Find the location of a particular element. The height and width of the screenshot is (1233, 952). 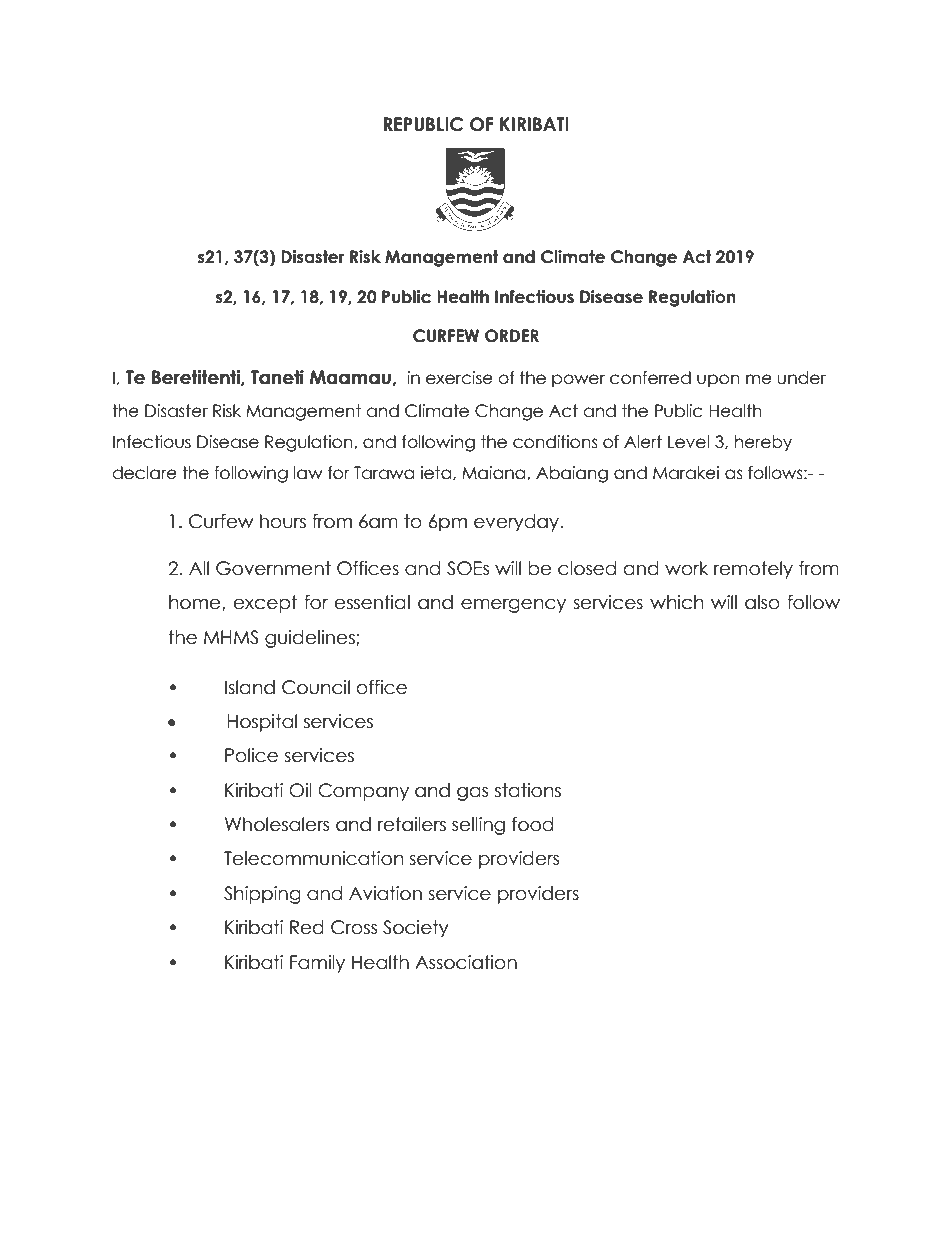

ORDER is located at coordinates (512, 336).
